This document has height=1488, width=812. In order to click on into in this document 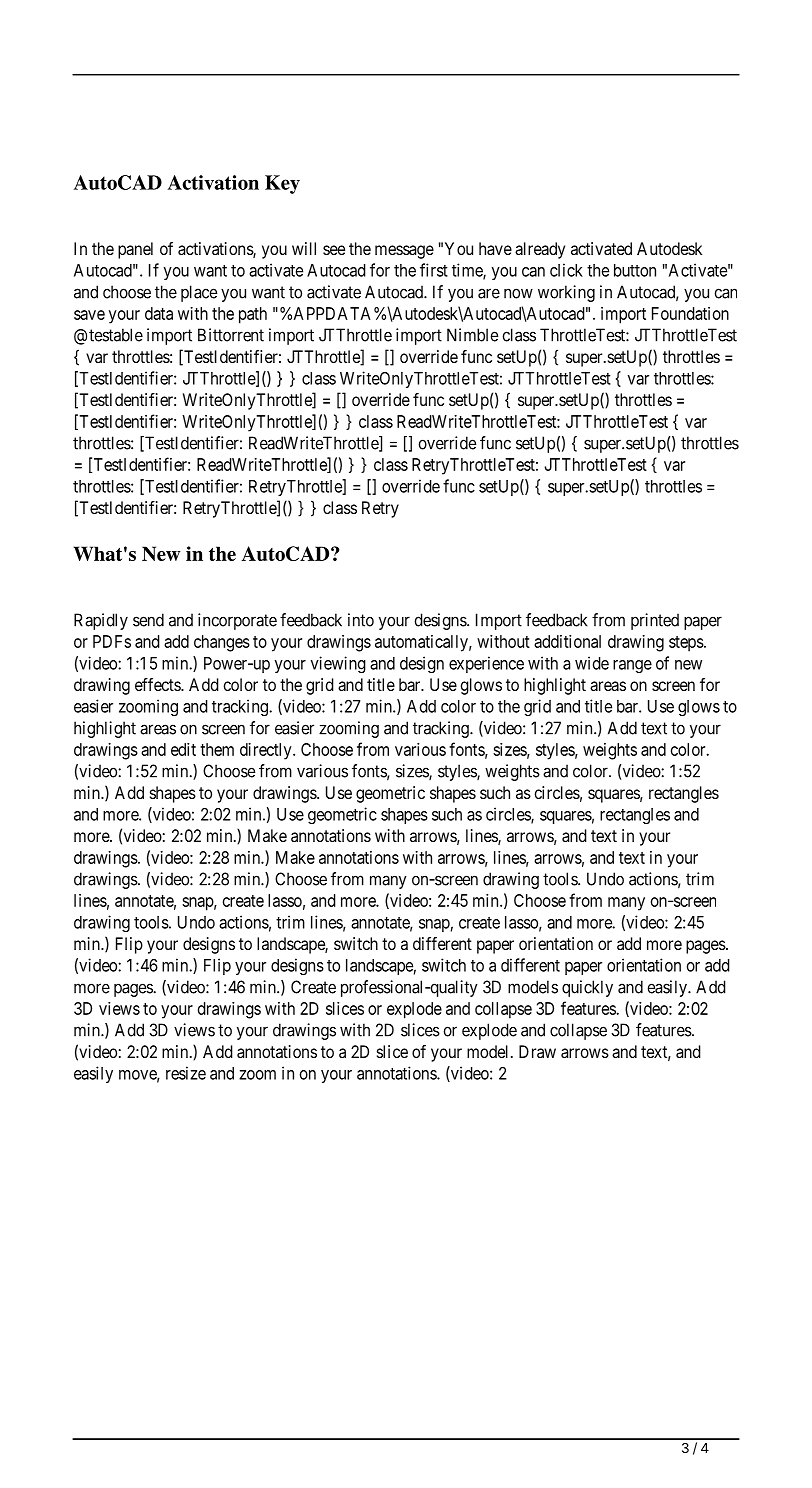, I will do `click(361, 620)`.
